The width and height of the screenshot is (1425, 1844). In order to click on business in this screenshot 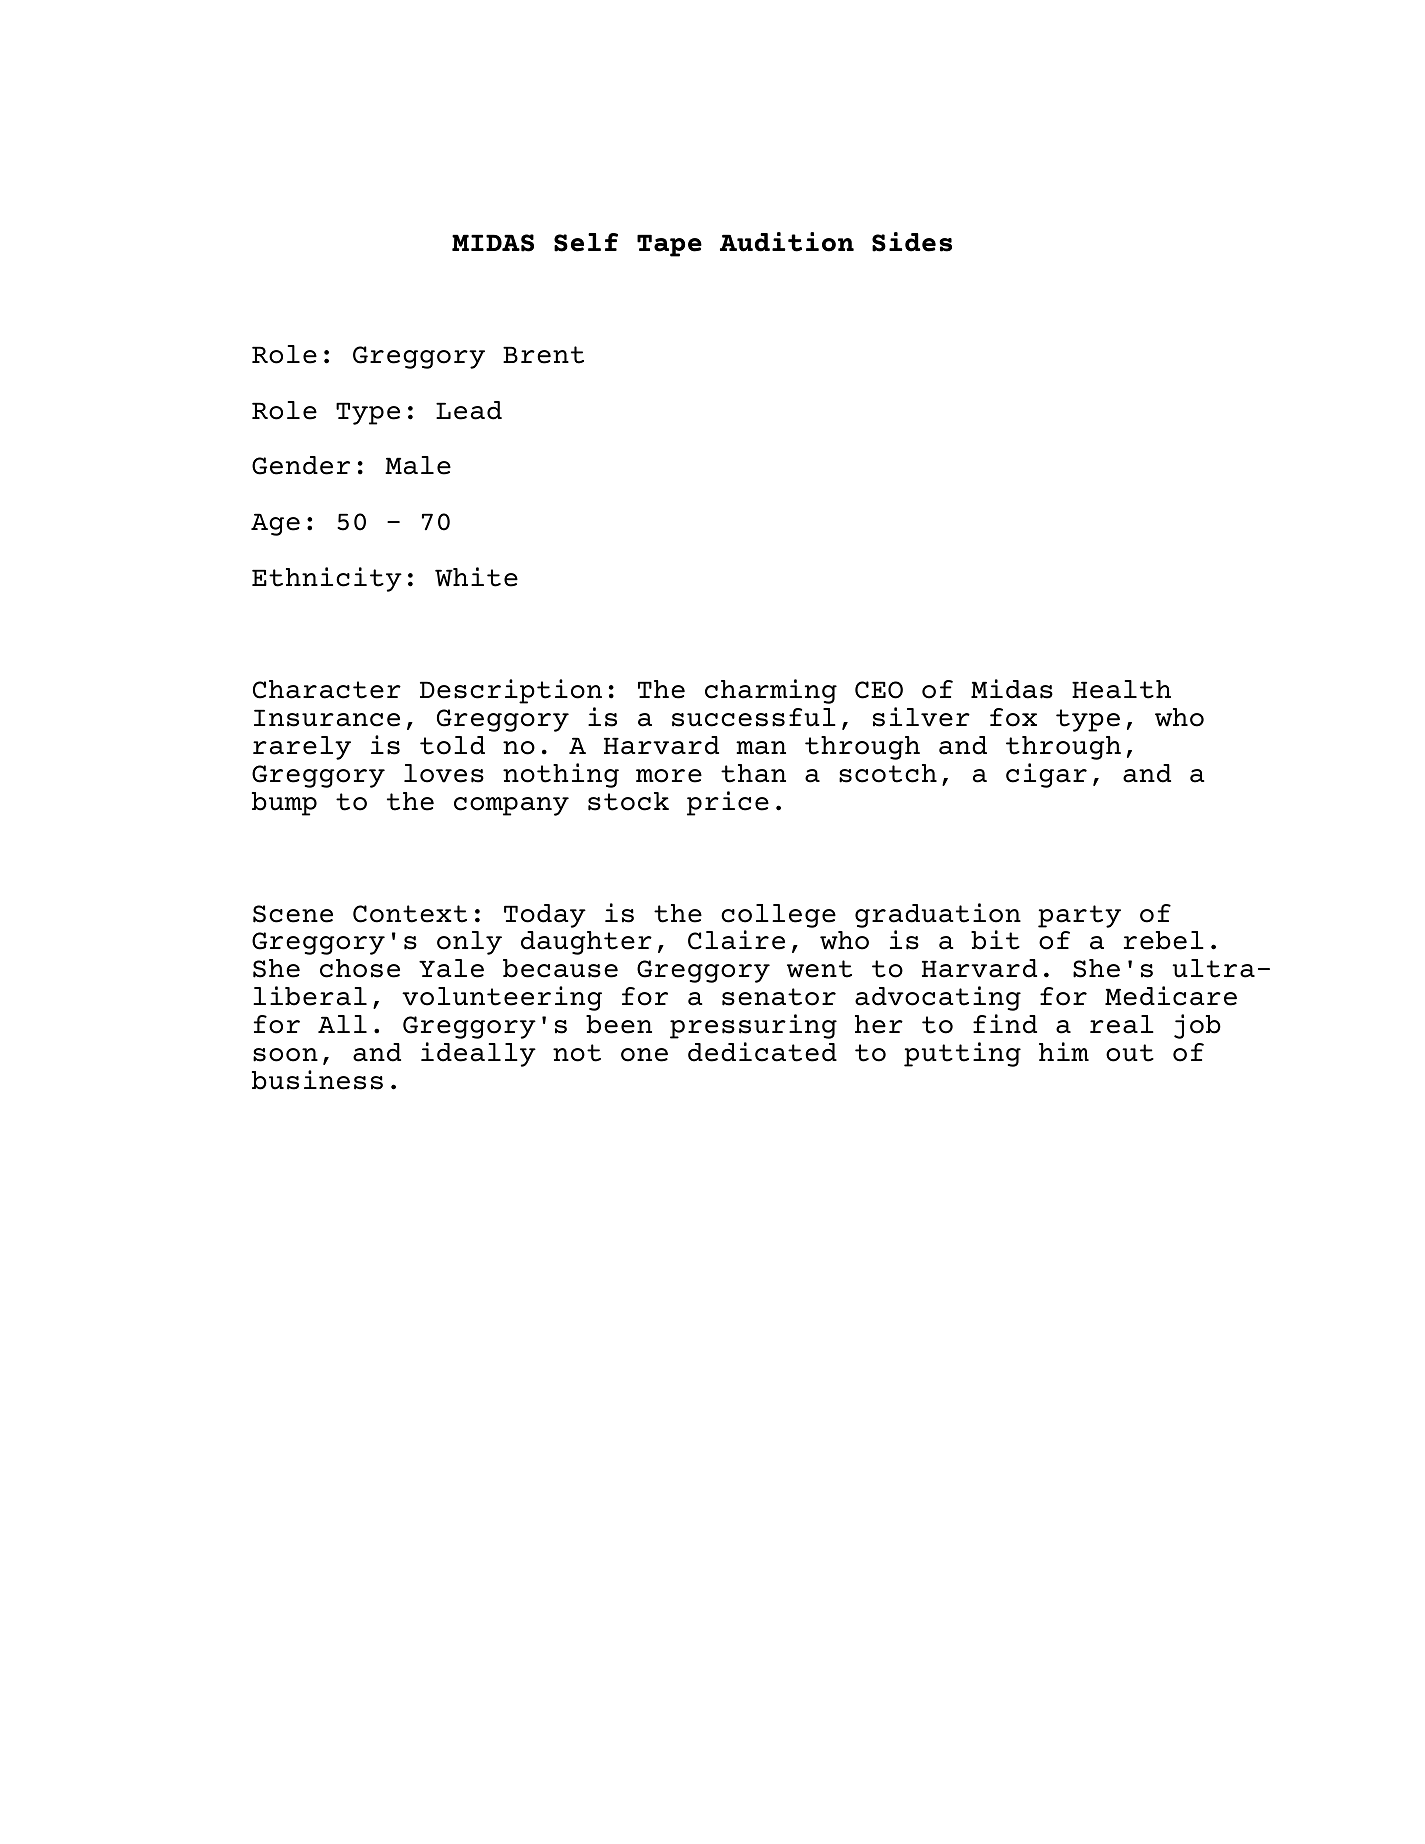, I will do `click(317, 1080)`.
